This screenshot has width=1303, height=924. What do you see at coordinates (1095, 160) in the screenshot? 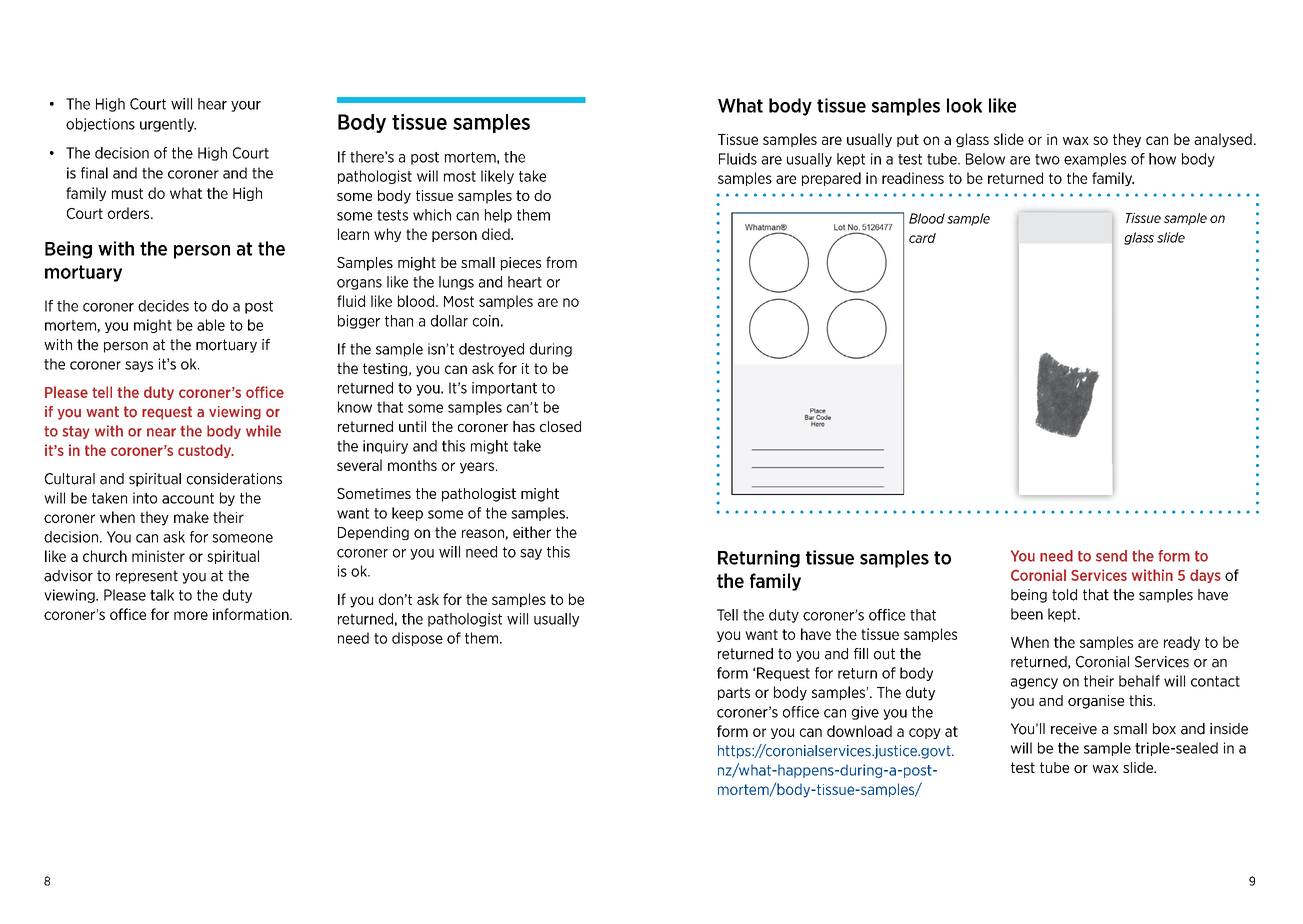
I see `examples` at bounding box center [1095, 160].
